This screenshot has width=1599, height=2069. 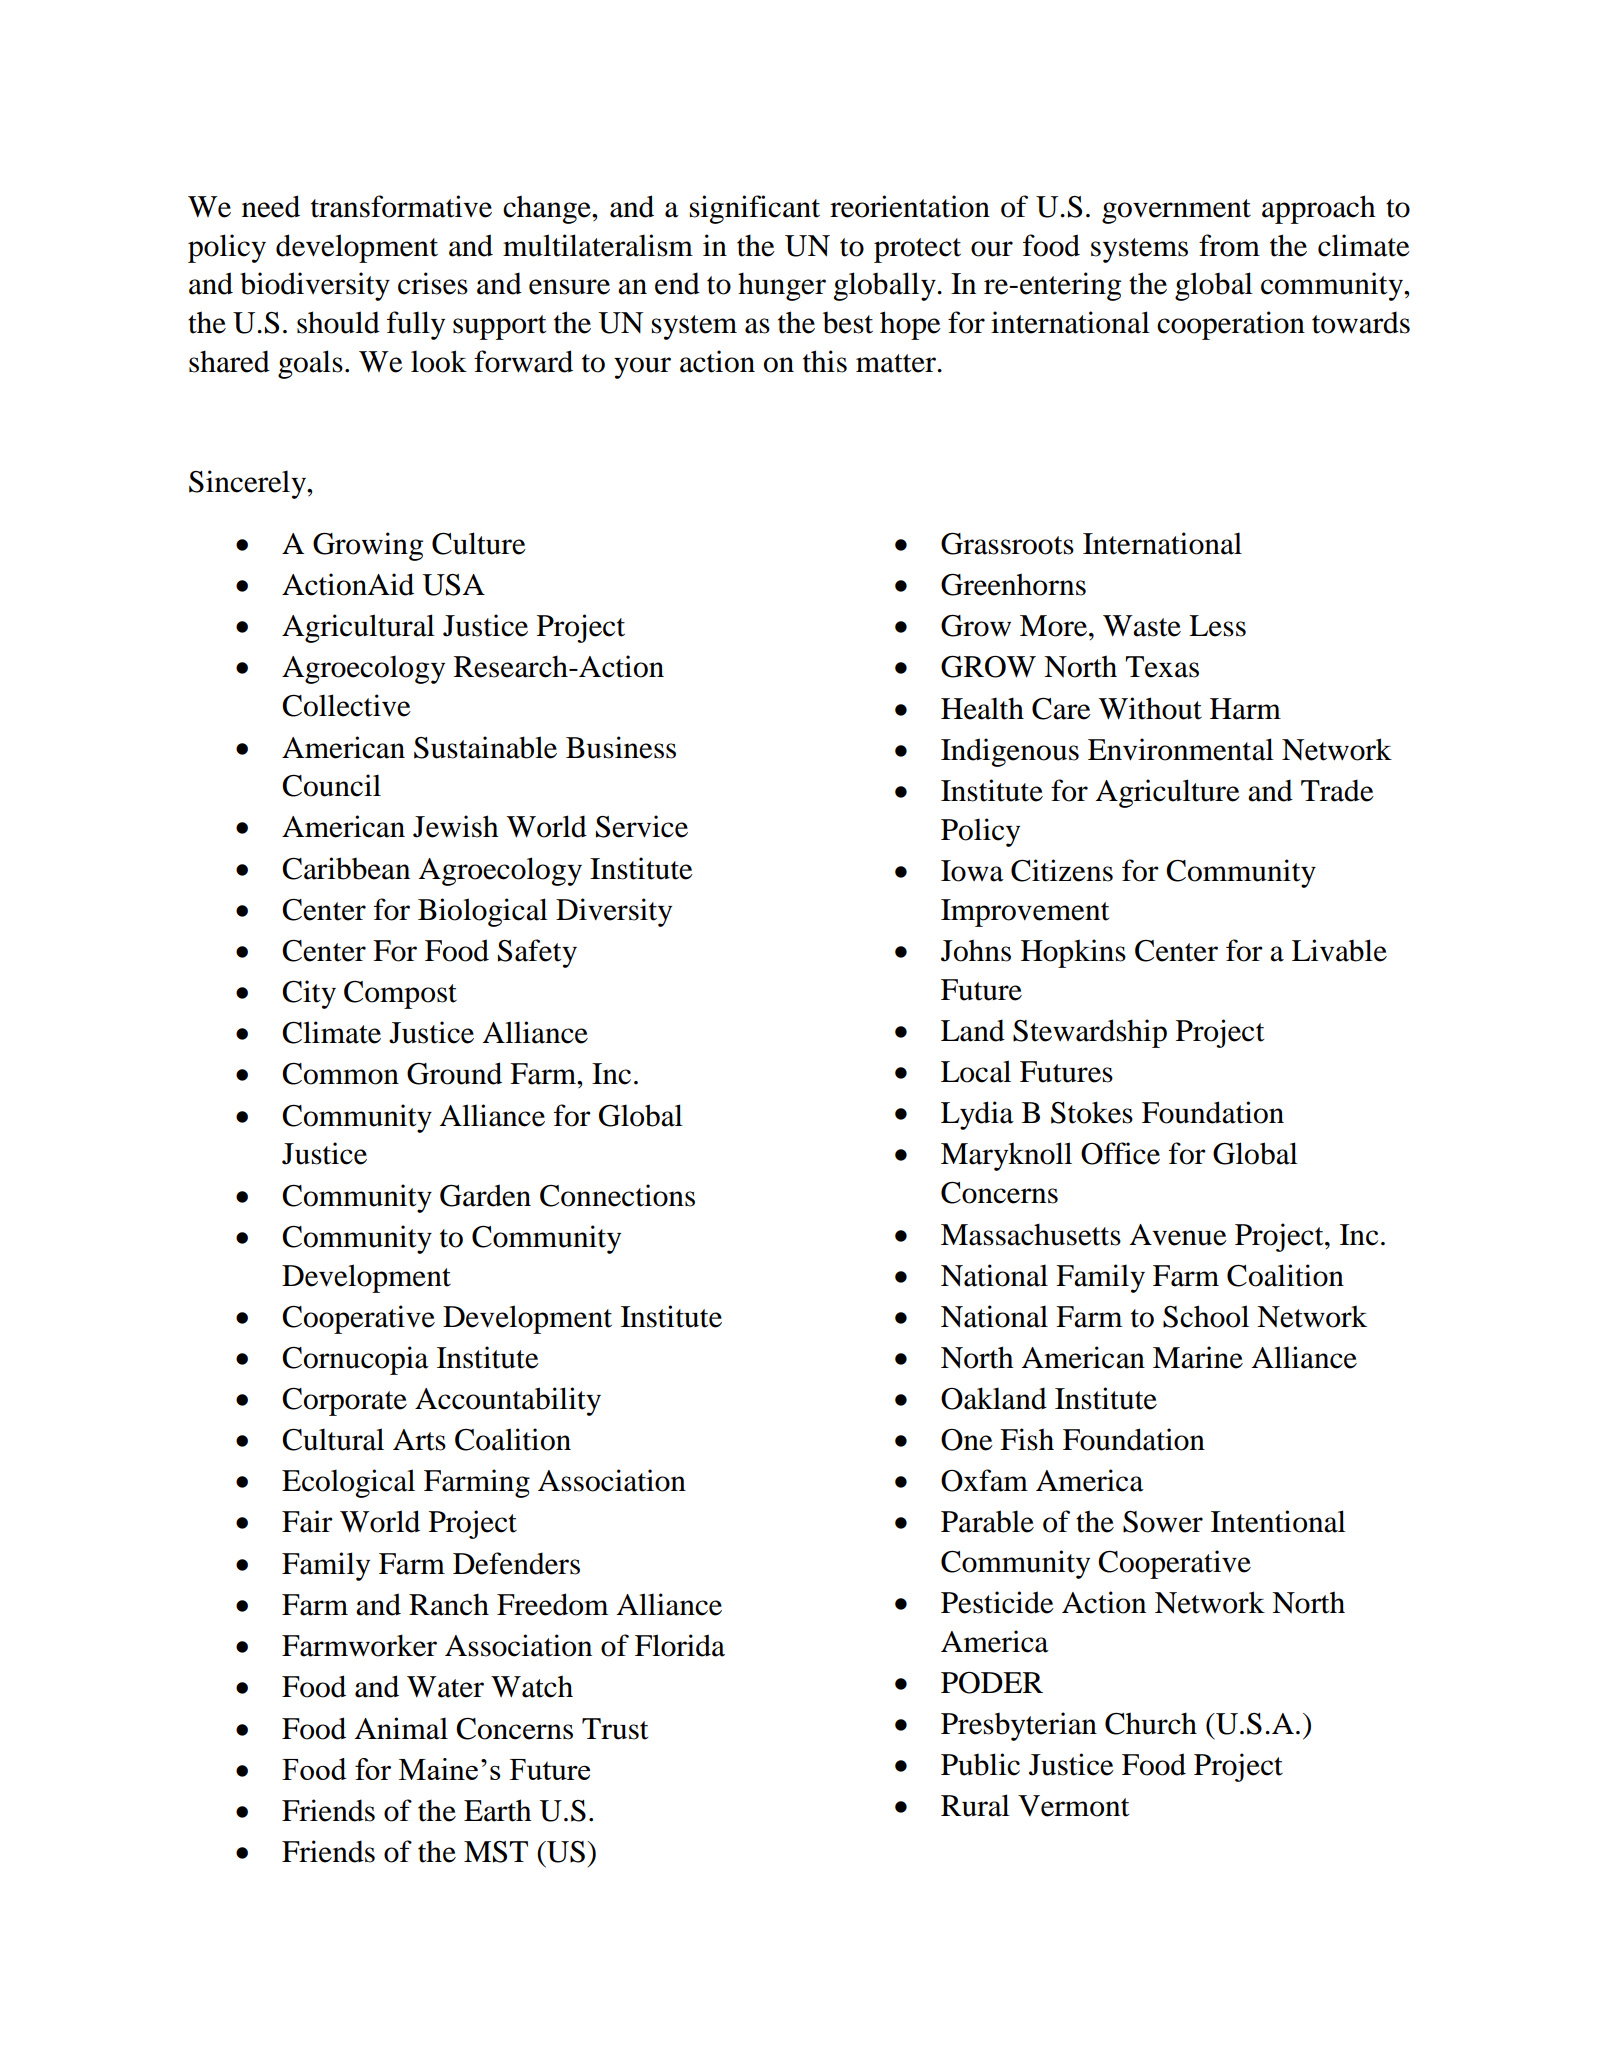 What do you see at coordinates (401, 206) in the screenshot?
I see `transformative` at bounding box center [401, 206].
